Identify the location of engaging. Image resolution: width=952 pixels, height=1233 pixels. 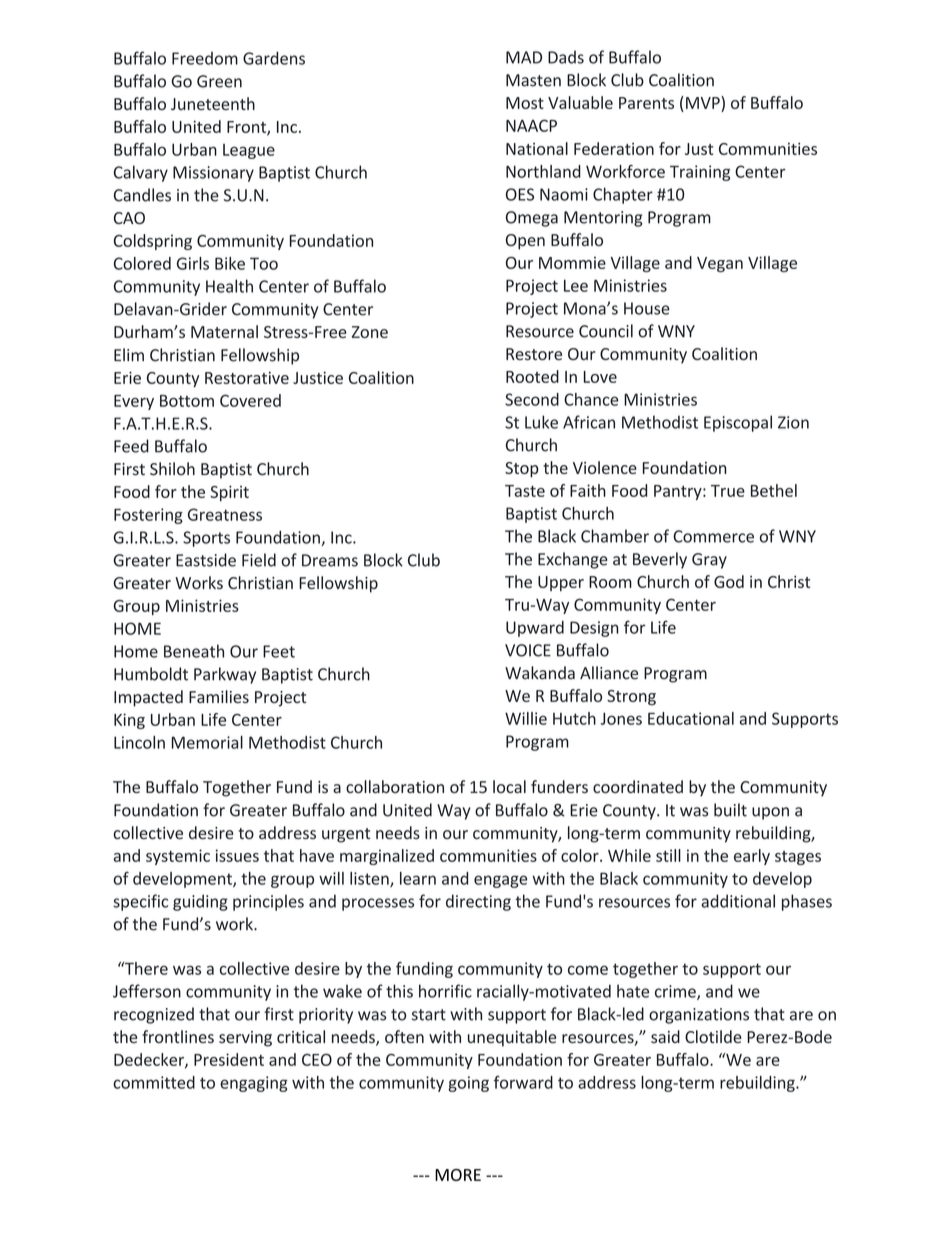
(254, 1084).
